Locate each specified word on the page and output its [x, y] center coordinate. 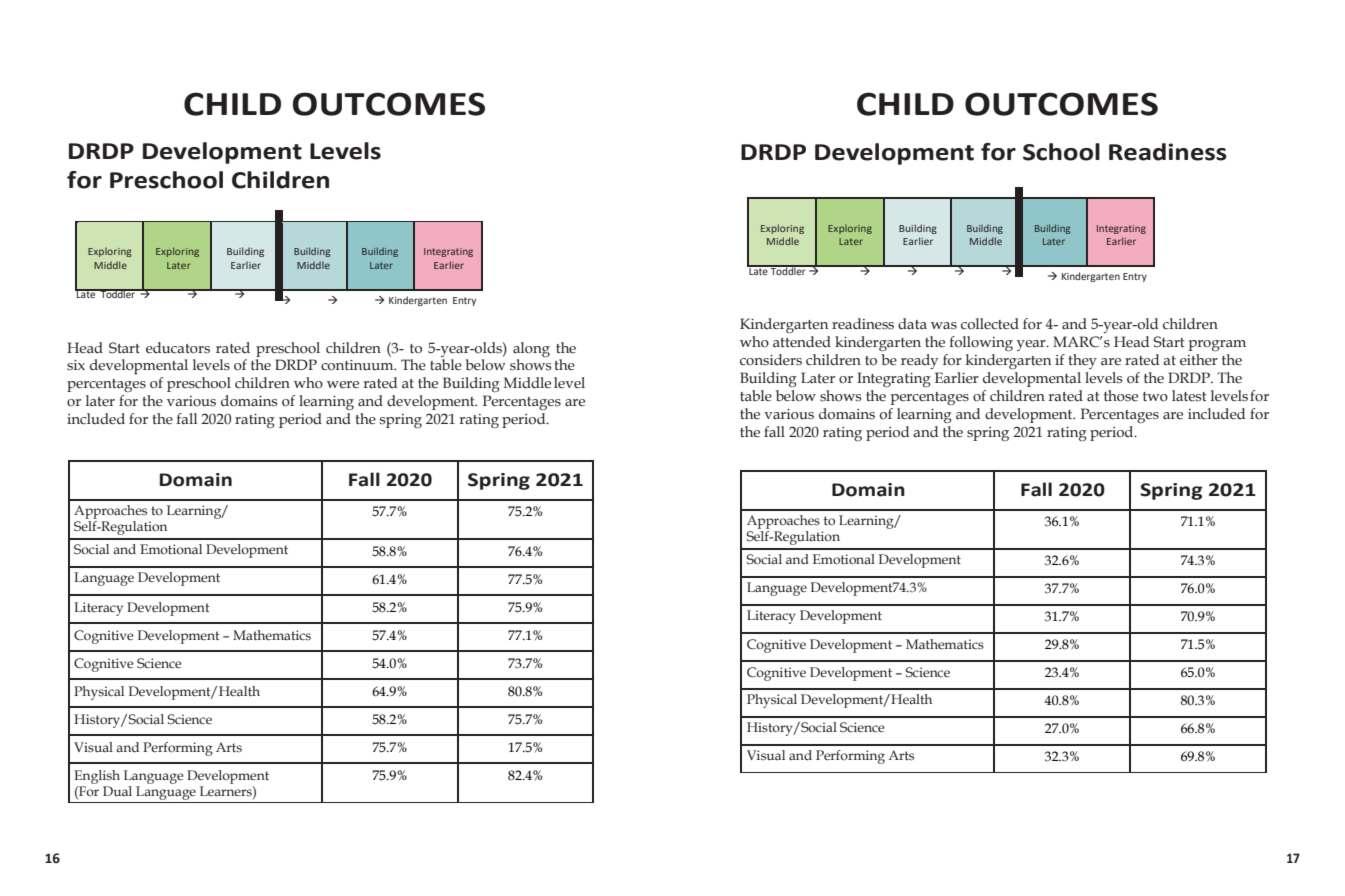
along [531, 349]
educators [178, 348]
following [981, 343]
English [97, 777]
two [1155, 397]
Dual [117, 791]
